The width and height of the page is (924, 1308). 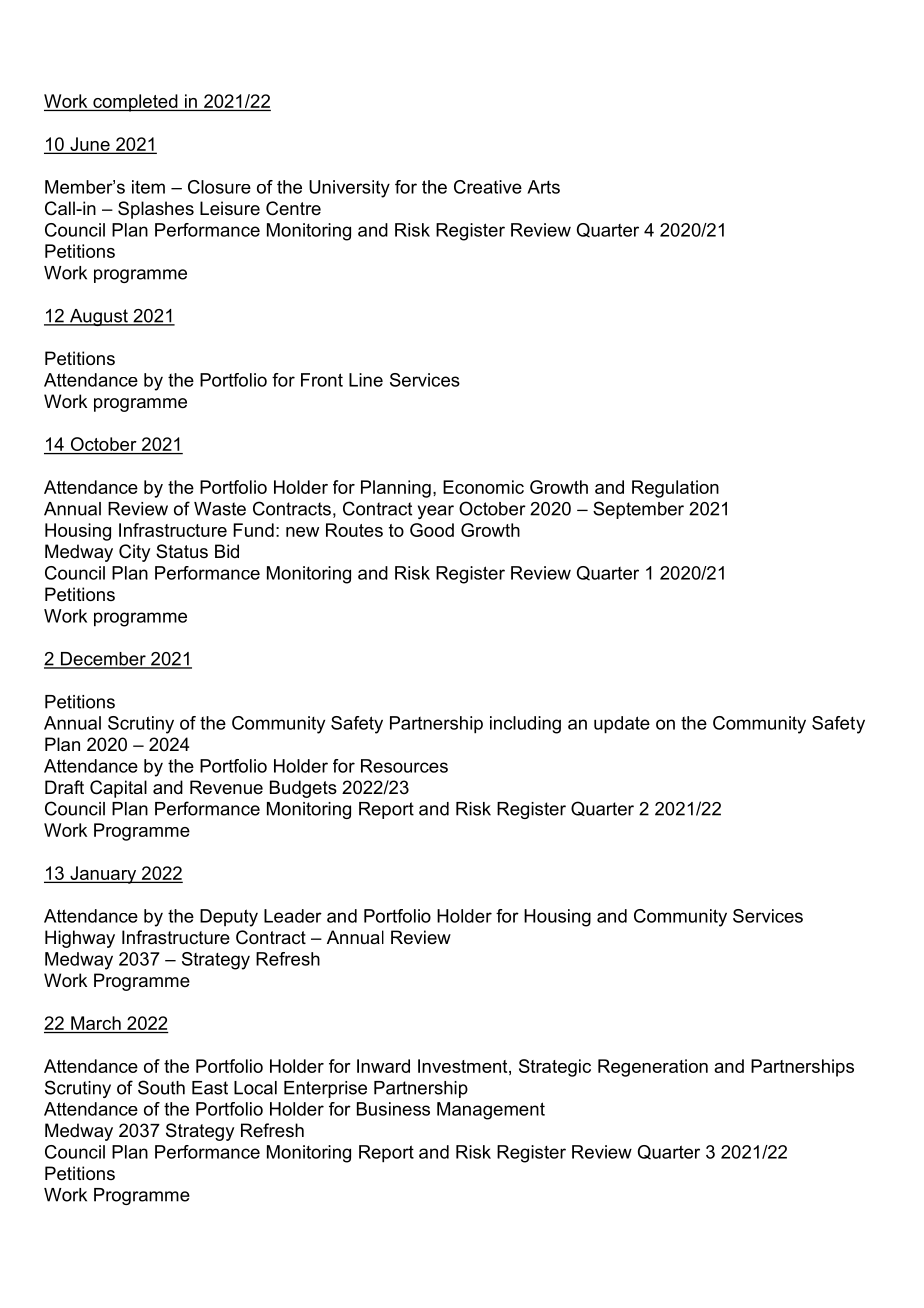 I want to click on Strategic, so click(x=555, y=1068).
